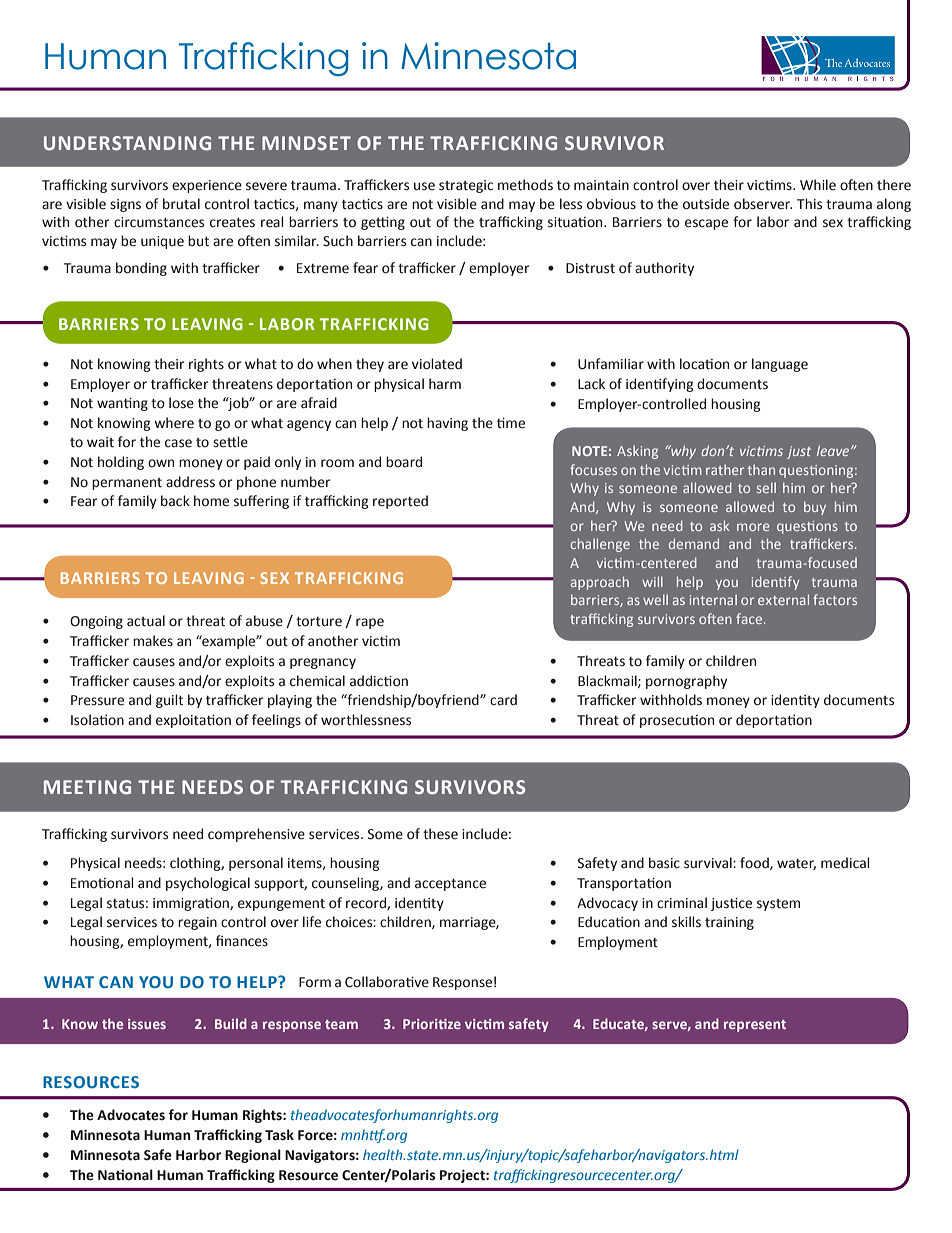 This page has height=1233, width=952. I want to click on experience, so click(207, 186).
